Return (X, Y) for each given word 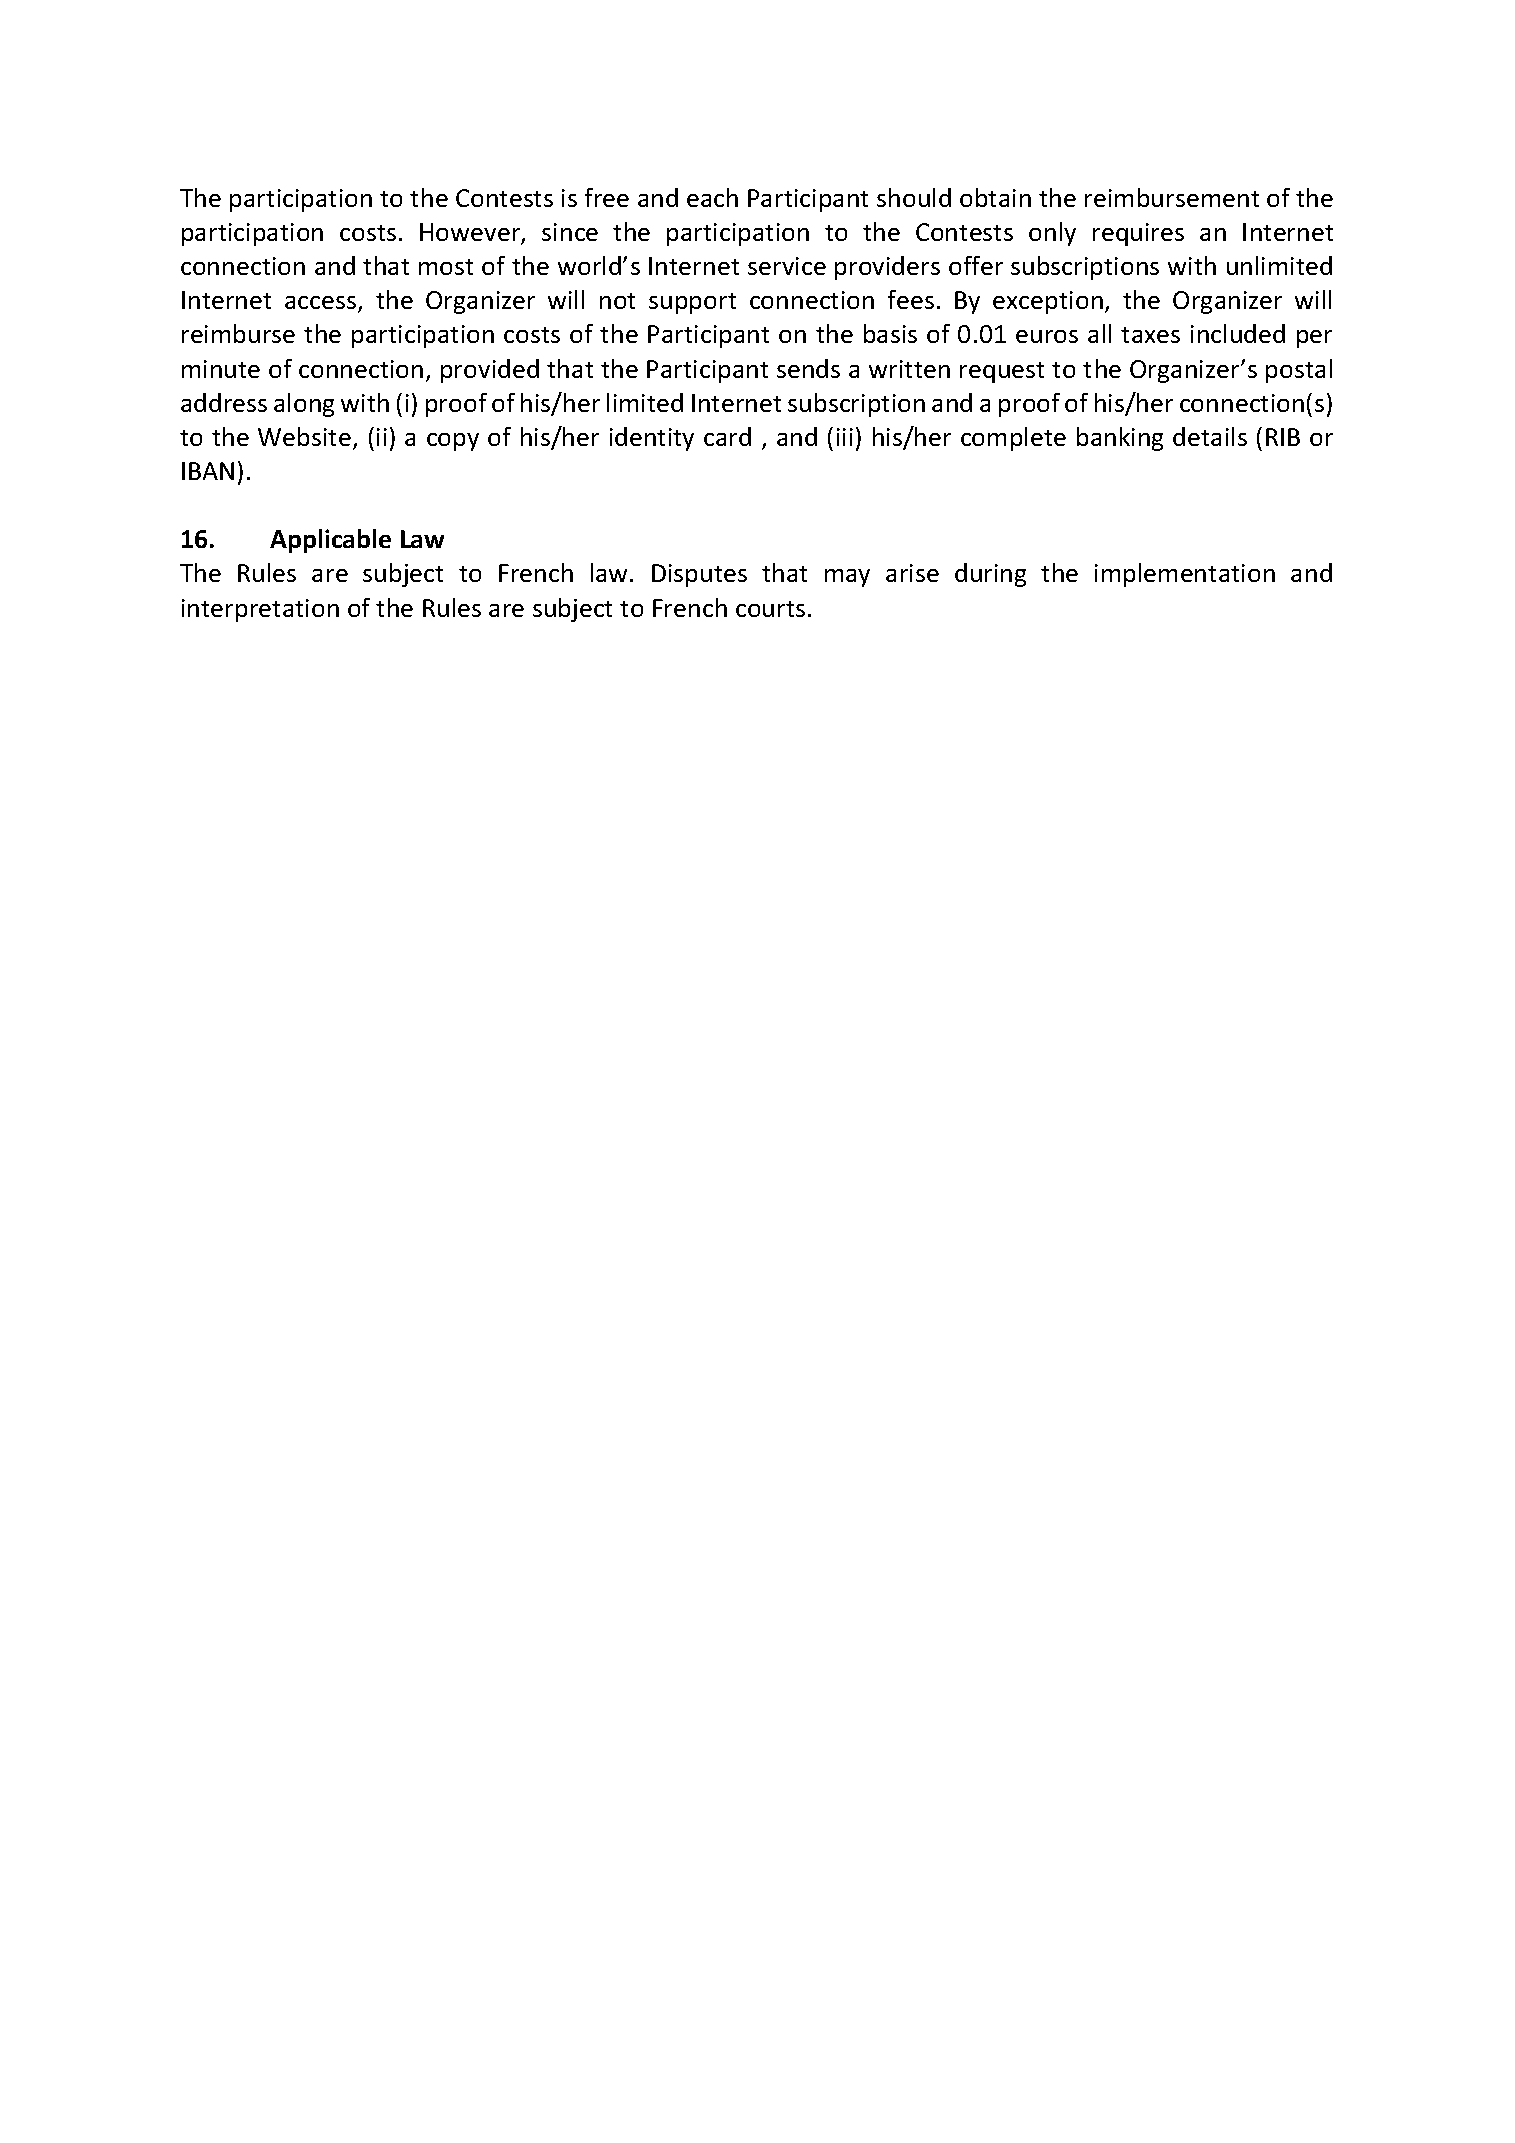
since (570, 232)
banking (1120, 439)
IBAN (208, 471)
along (304, 405)
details (1210, 436)
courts (770, 609)
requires (1138, 234)
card (727, 436)
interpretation (260, 610)
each (712, 197)
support (692, 303)
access (322, 304)
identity (652, 439)
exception (1048, 302)
